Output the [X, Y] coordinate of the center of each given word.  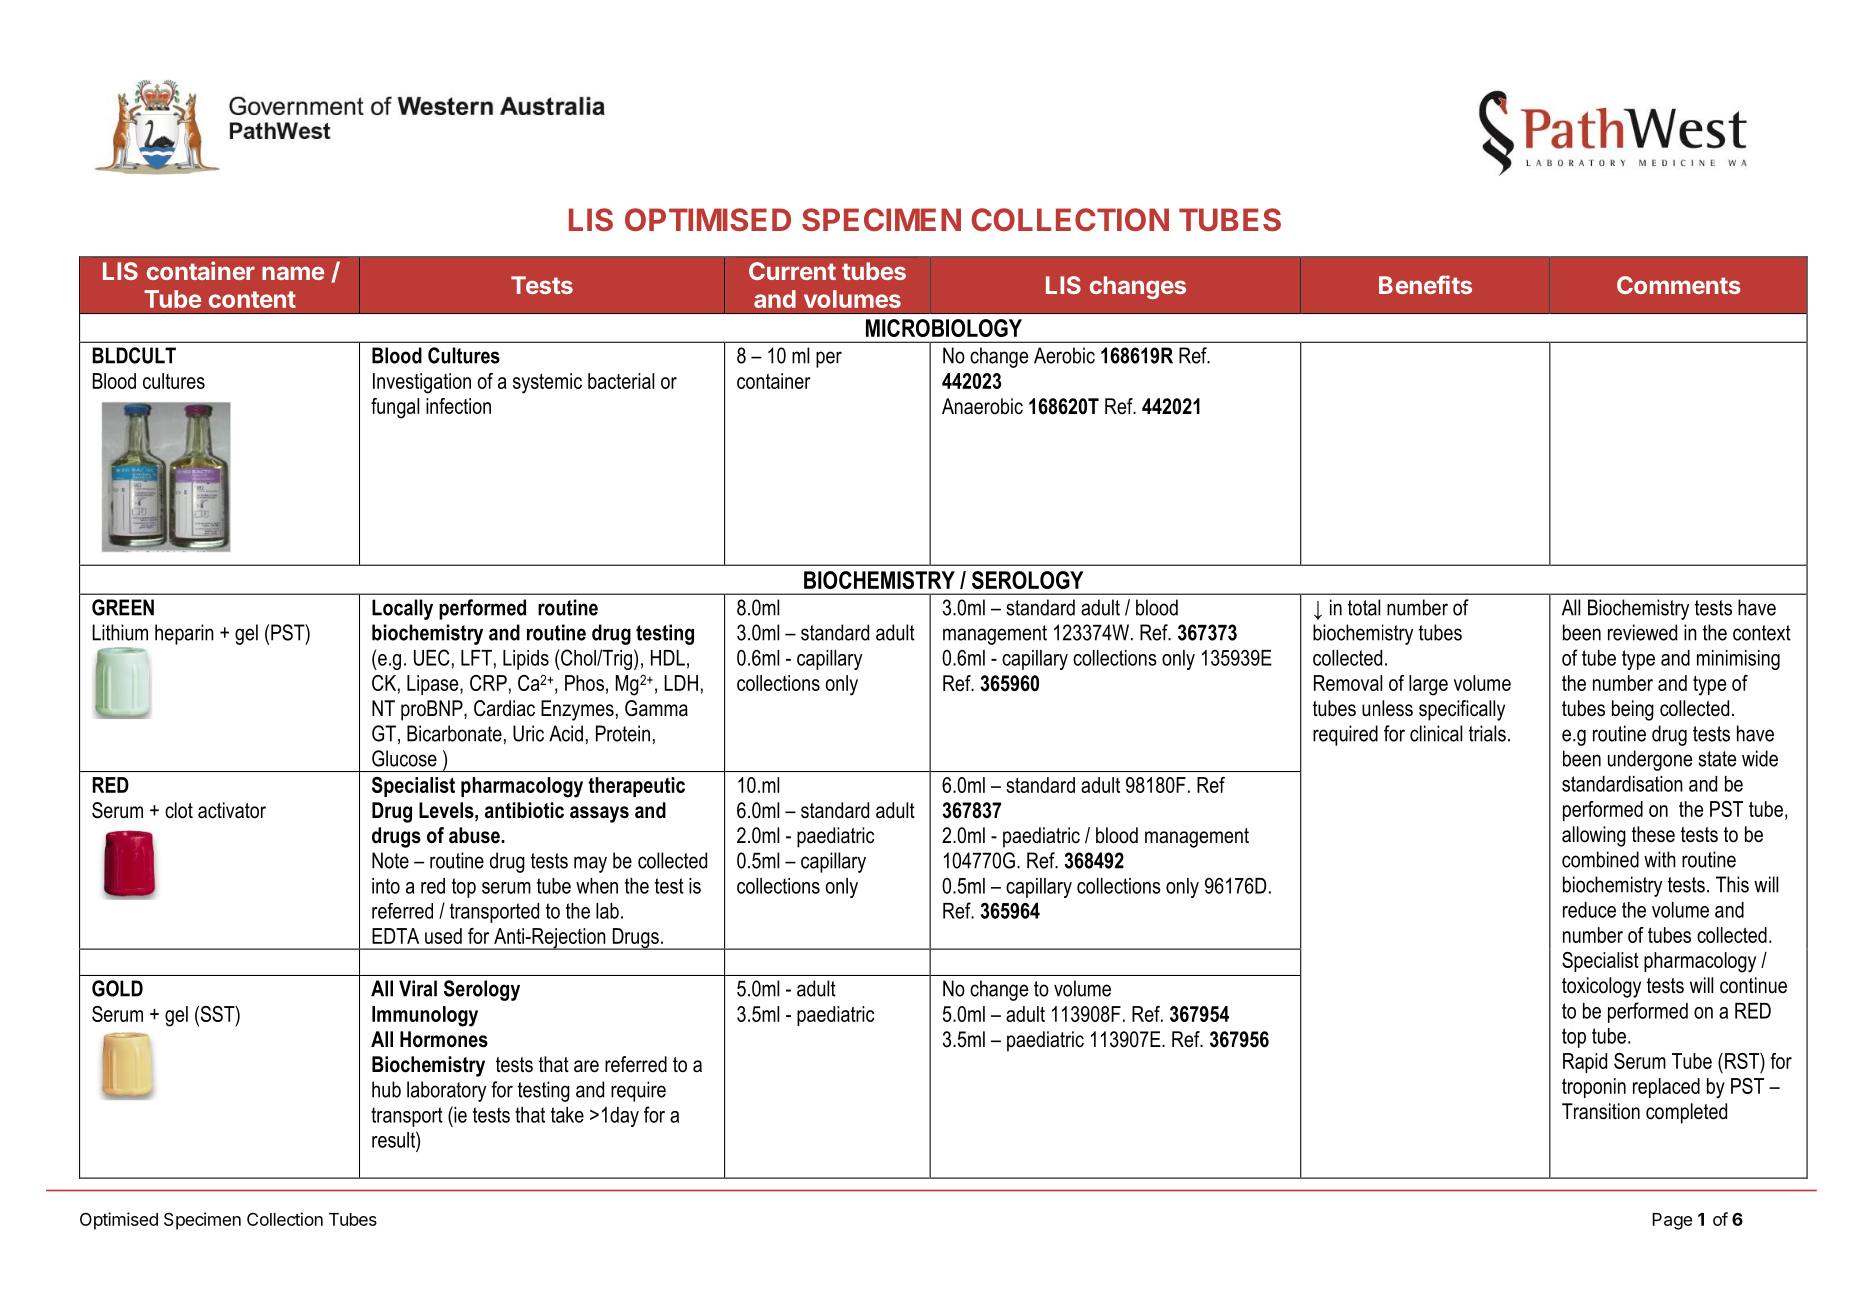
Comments [1679, 285]
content [252, 299]
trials [1487, 733]
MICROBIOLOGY [944, 328]
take [567, 1115]
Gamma [656, 708]
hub [386, 1089]
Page [1672, 1221]
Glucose [404, 758]
